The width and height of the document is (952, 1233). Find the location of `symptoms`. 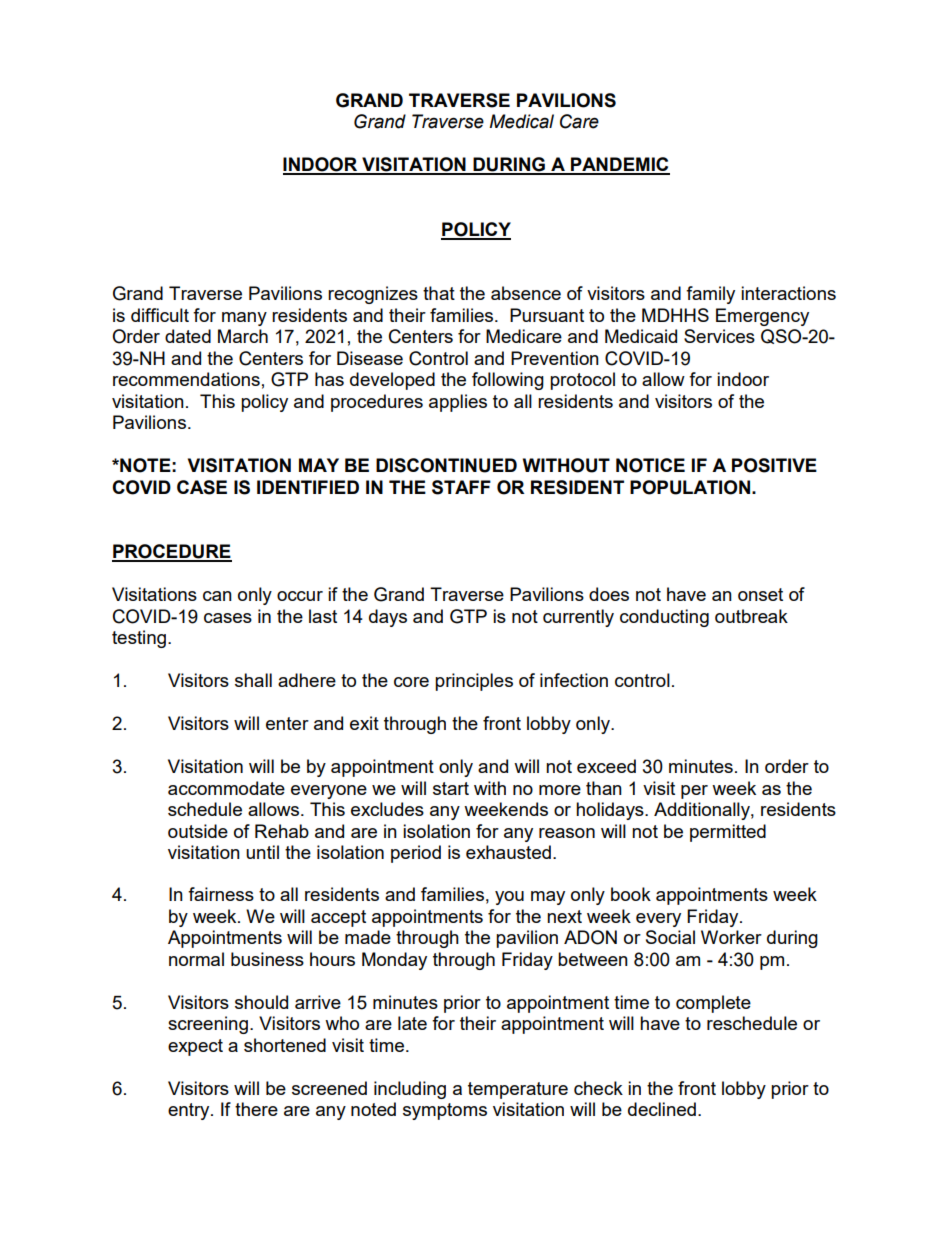

symptoms is located at coordinates (445, 1111).
